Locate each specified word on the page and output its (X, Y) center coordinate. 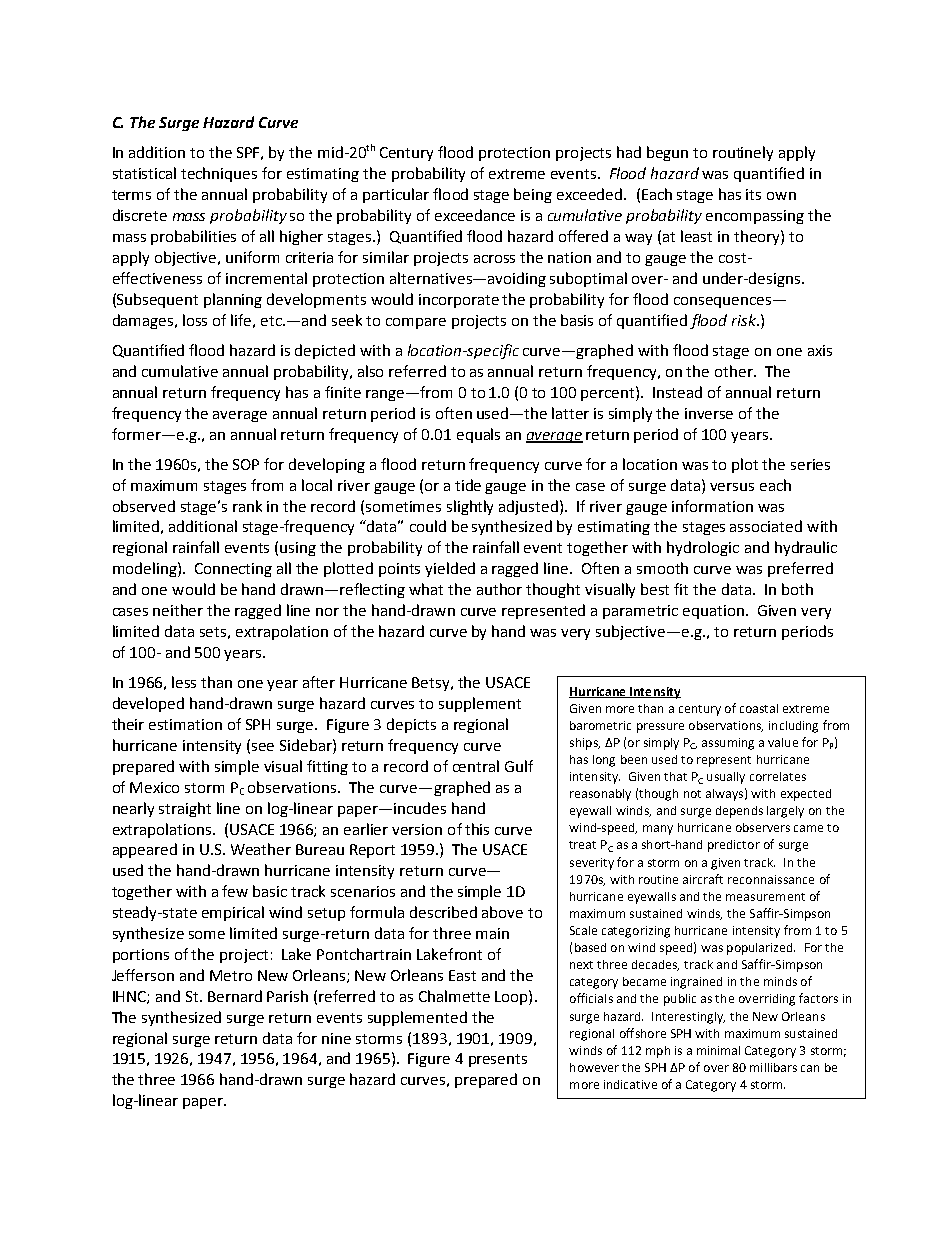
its (753, 194)
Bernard (235, 996)
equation (715, 612)
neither (178, 610)
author (499, 589)
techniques (219, 174)
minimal (718, 1050)
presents (498, 1060)
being (533, 195)
